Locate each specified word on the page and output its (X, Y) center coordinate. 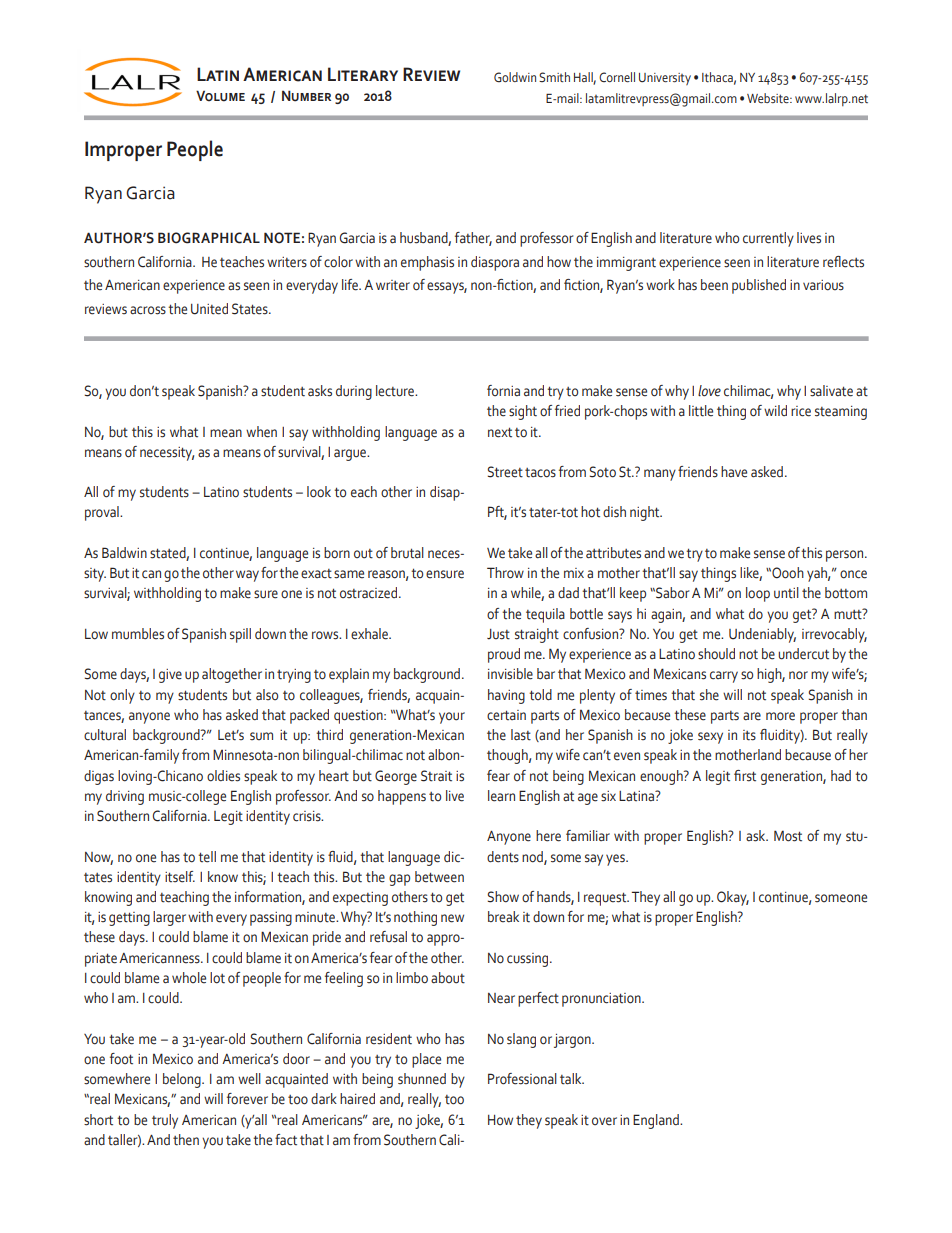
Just (498, 634)
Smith (554, 77)
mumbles (138, 634)
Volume (220, 96)
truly (165, 1121)
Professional (522, 1079)
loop (758, 594)
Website (769, 98)
